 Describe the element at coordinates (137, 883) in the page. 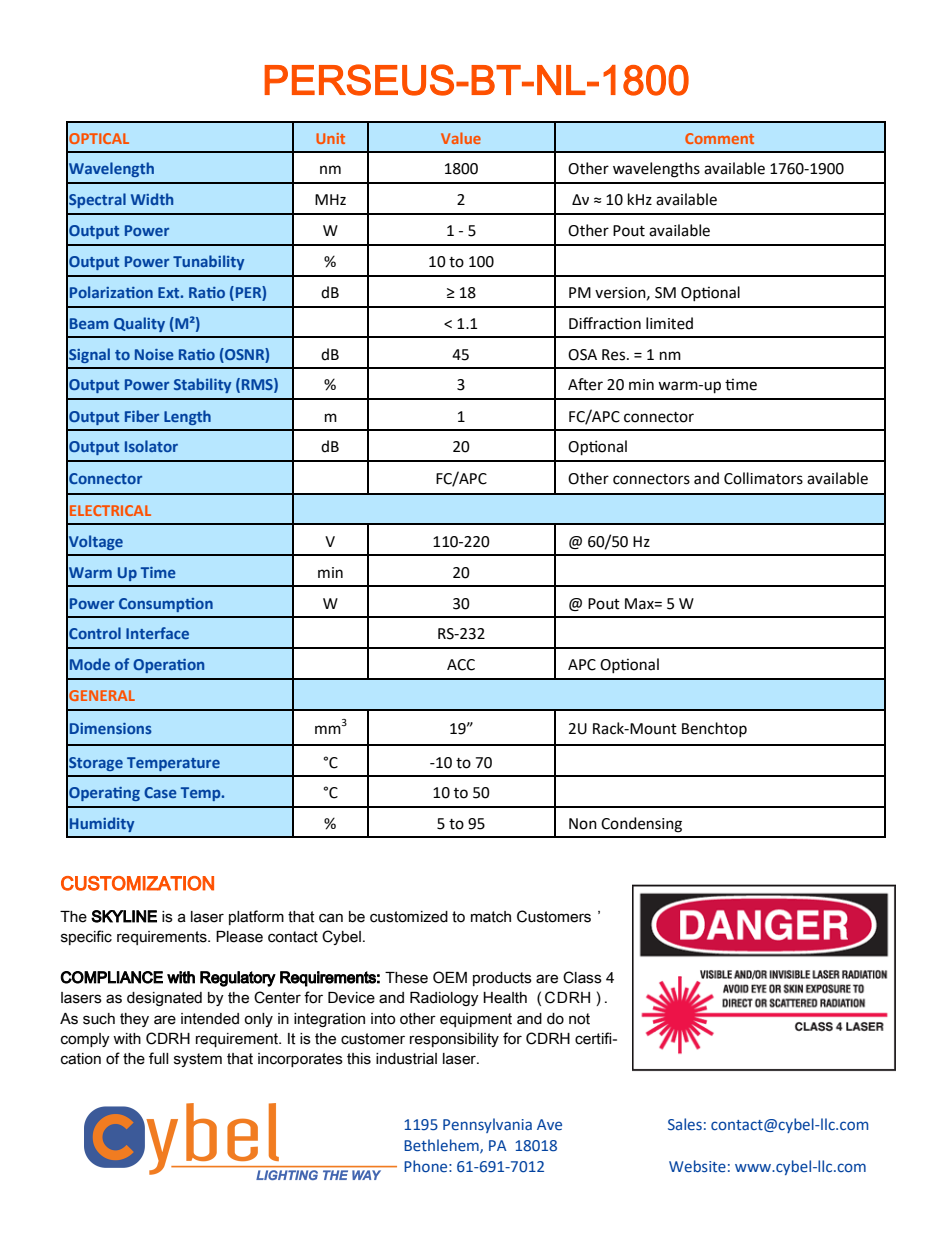

I see `CUSTOMIZATION` at that location.
